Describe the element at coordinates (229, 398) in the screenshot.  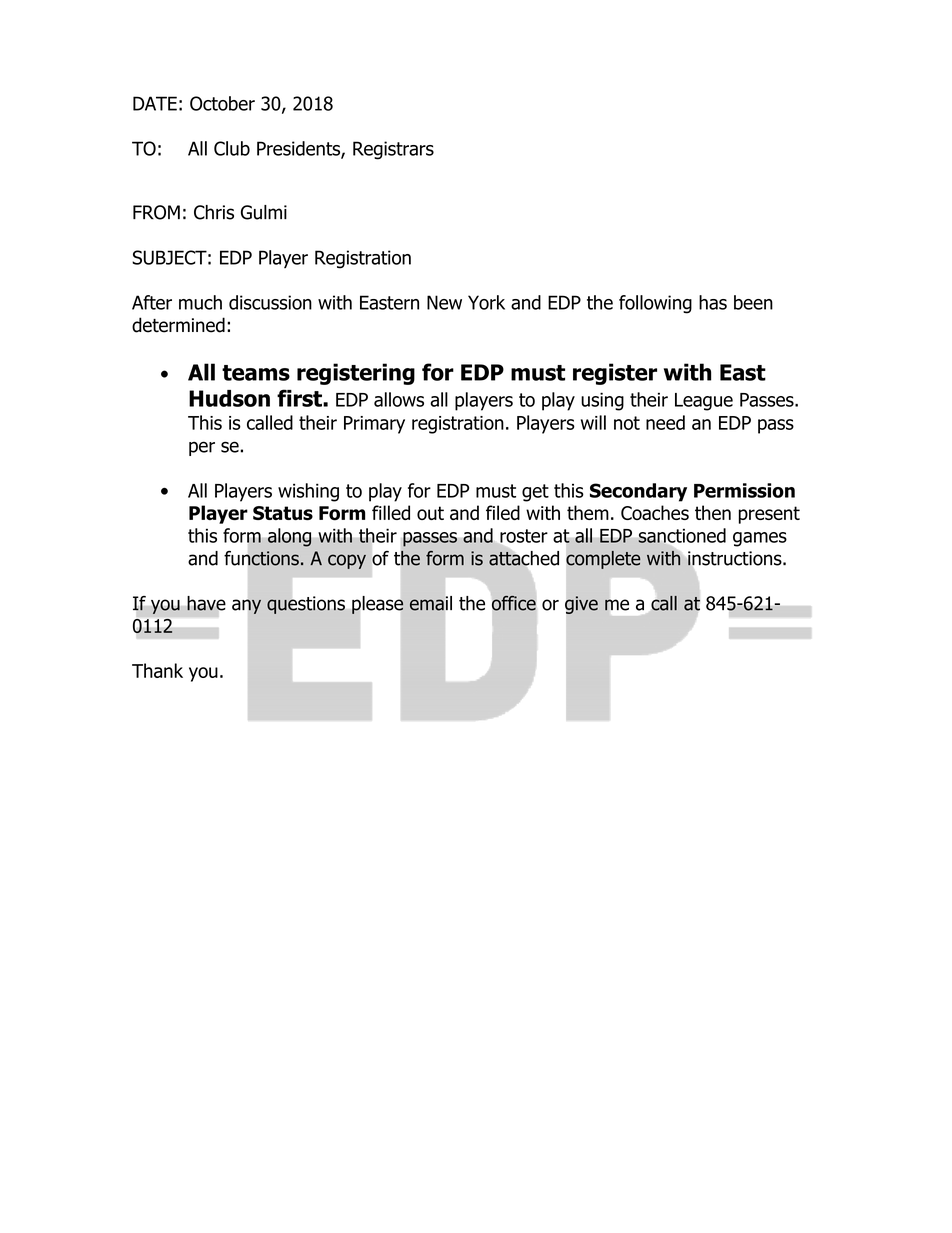
I see `Hudson` at that location.
